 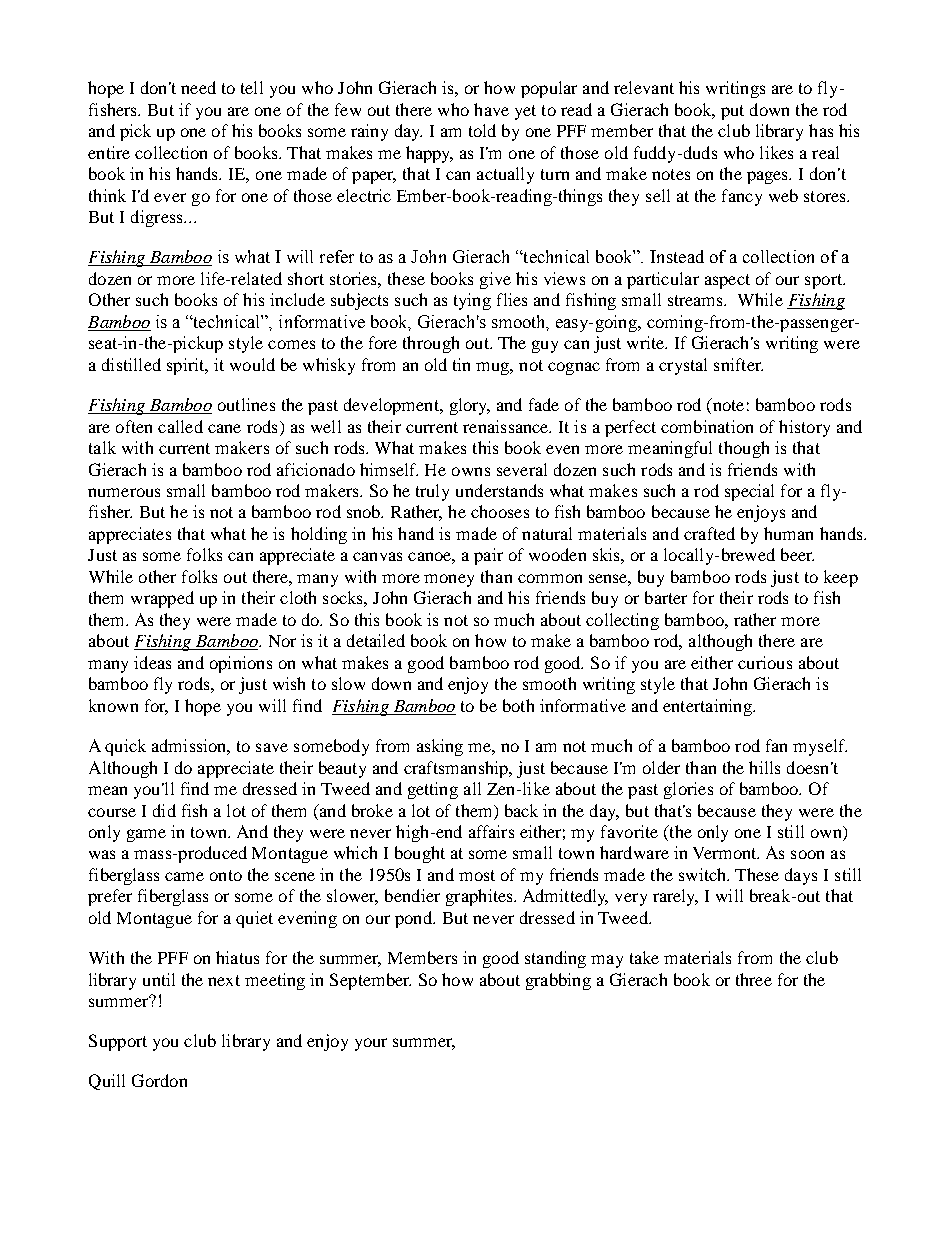 What do you see at coordinates (732, 112) in the image?
I see `put` at bounding box center [732, 112].
